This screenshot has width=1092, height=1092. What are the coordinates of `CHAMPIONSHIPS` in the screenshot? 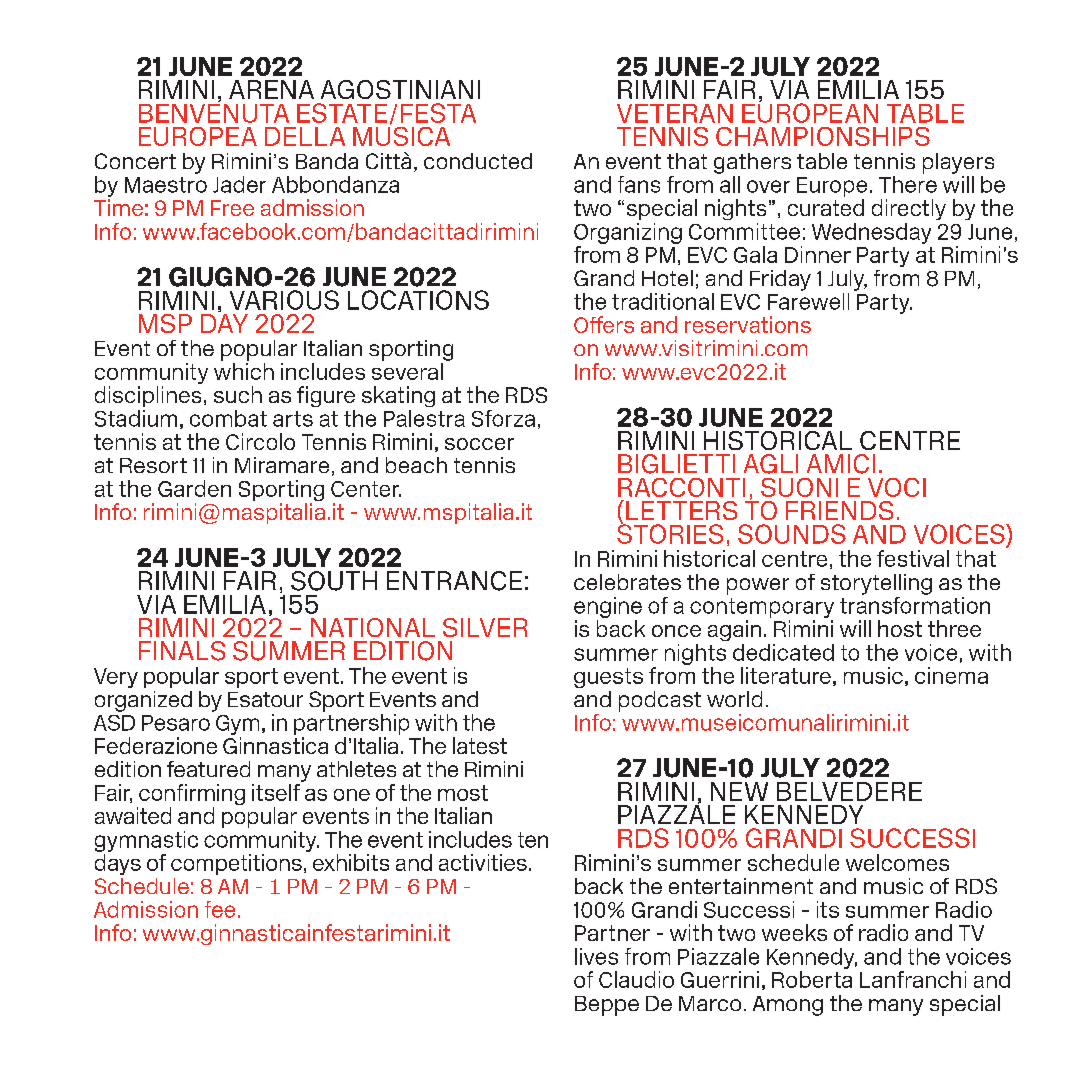 It's located at (823, 136).
